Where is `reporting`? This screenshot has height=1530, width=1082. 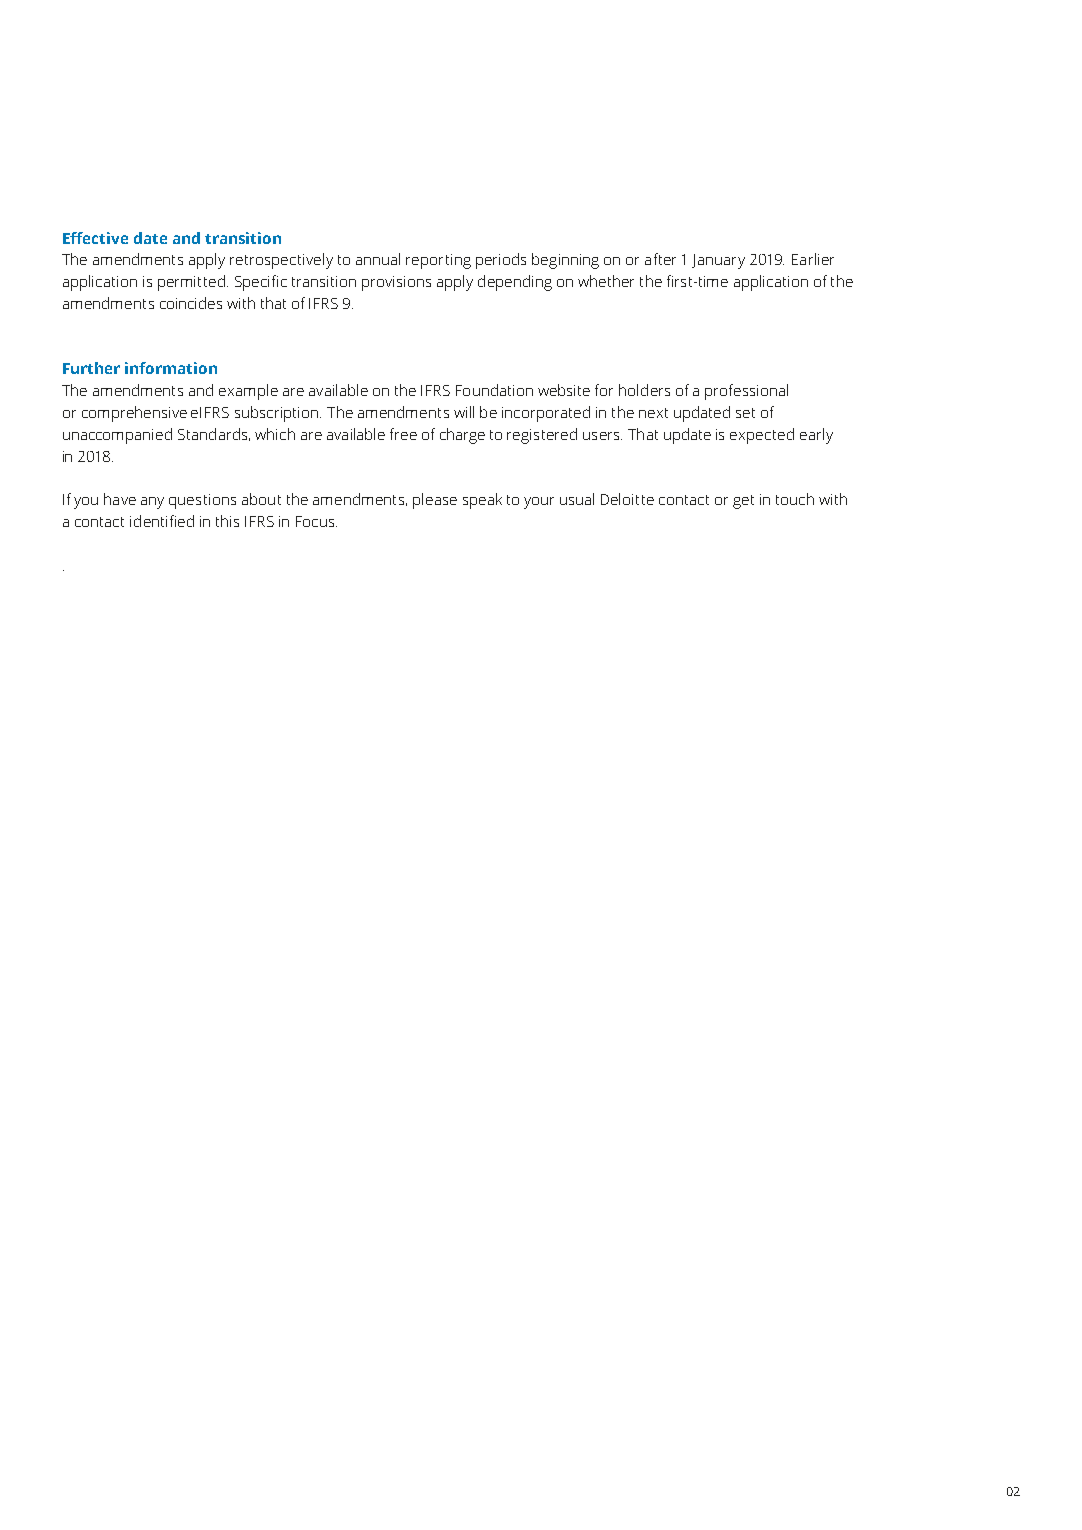 reporting is located at coordinates (438, 261).
